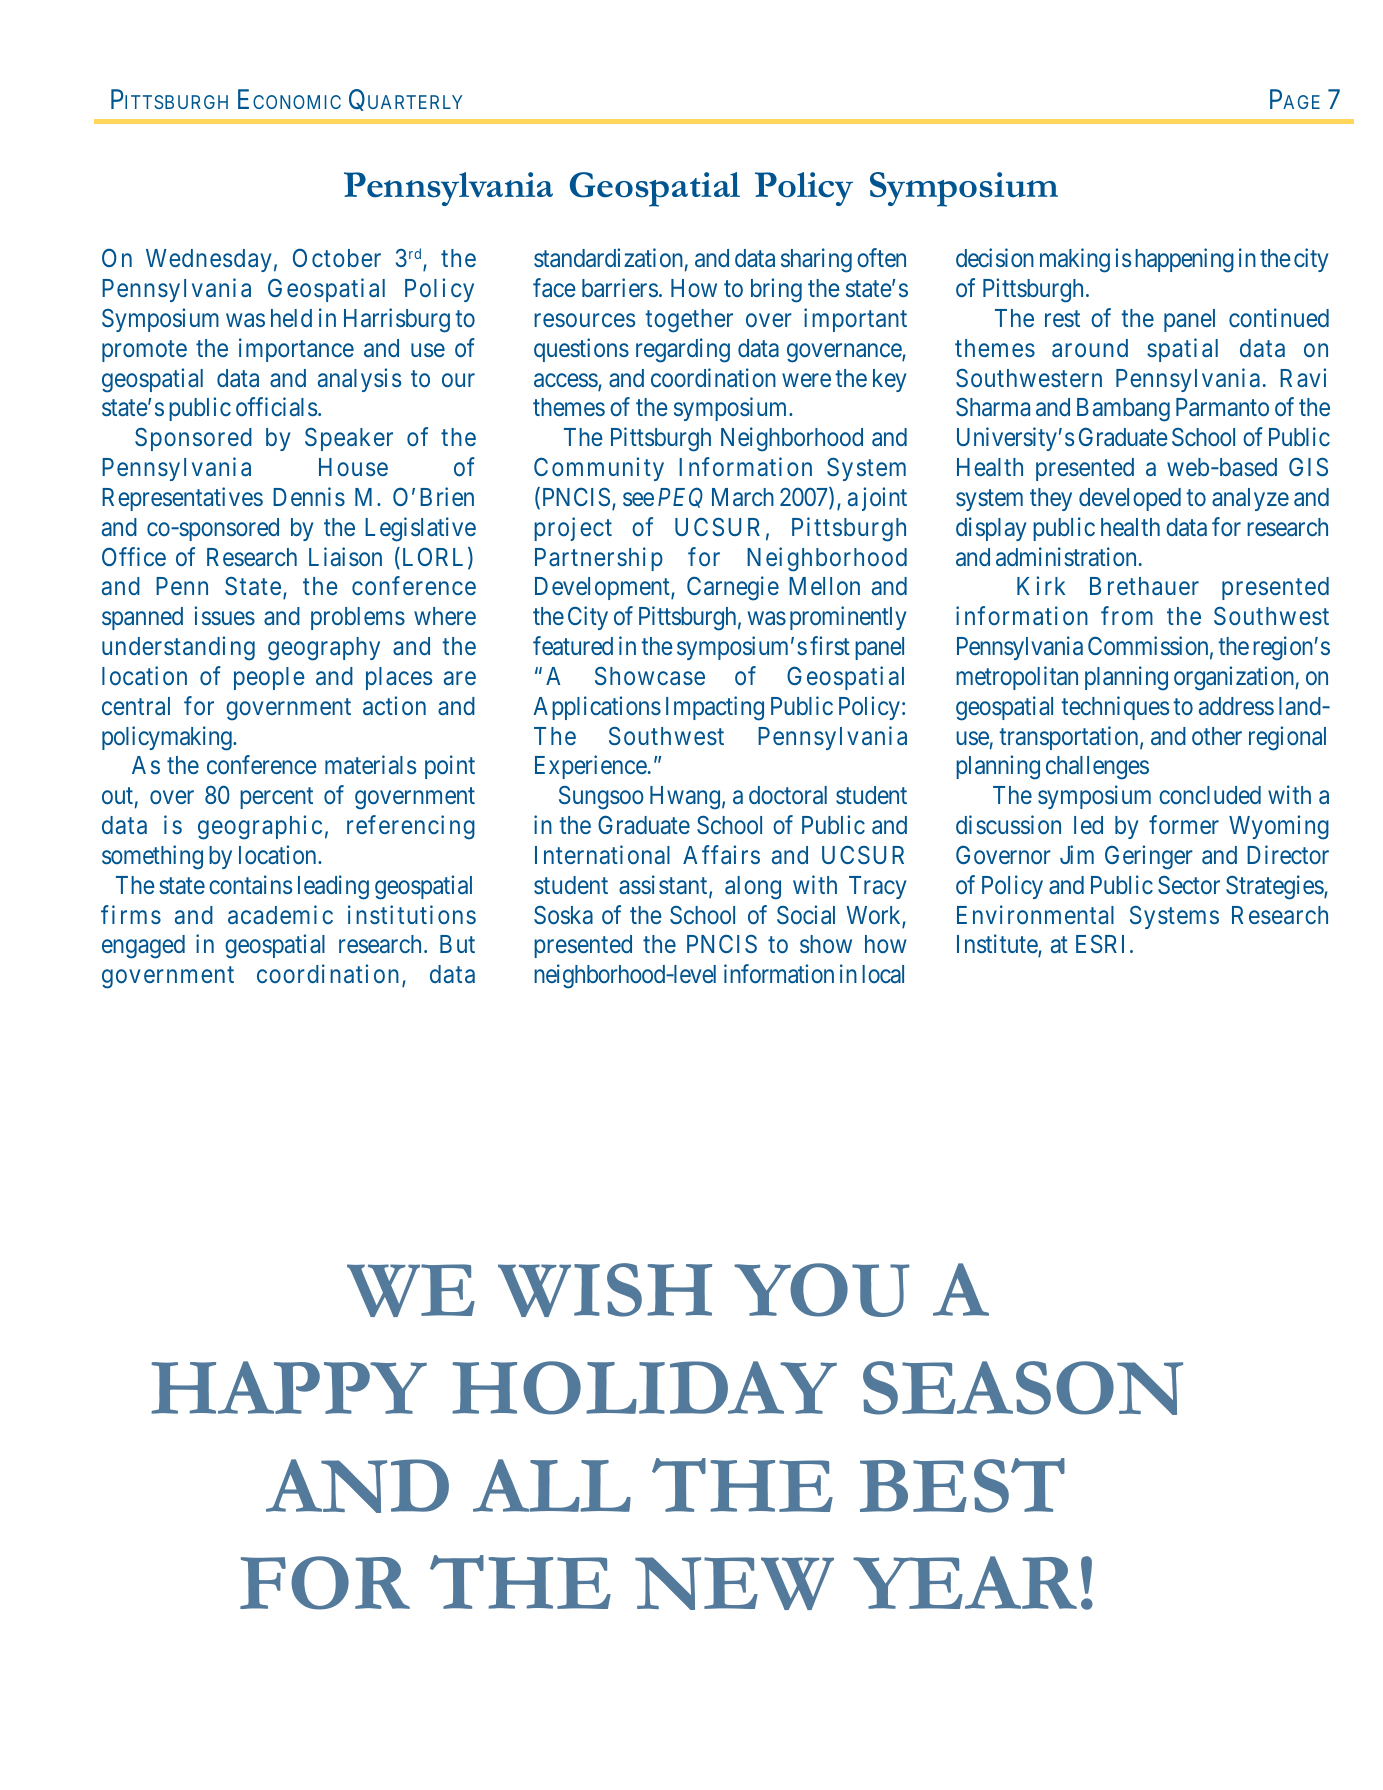 This document has height=1790, width=1383. I want to click on along, so click(753, 888).
